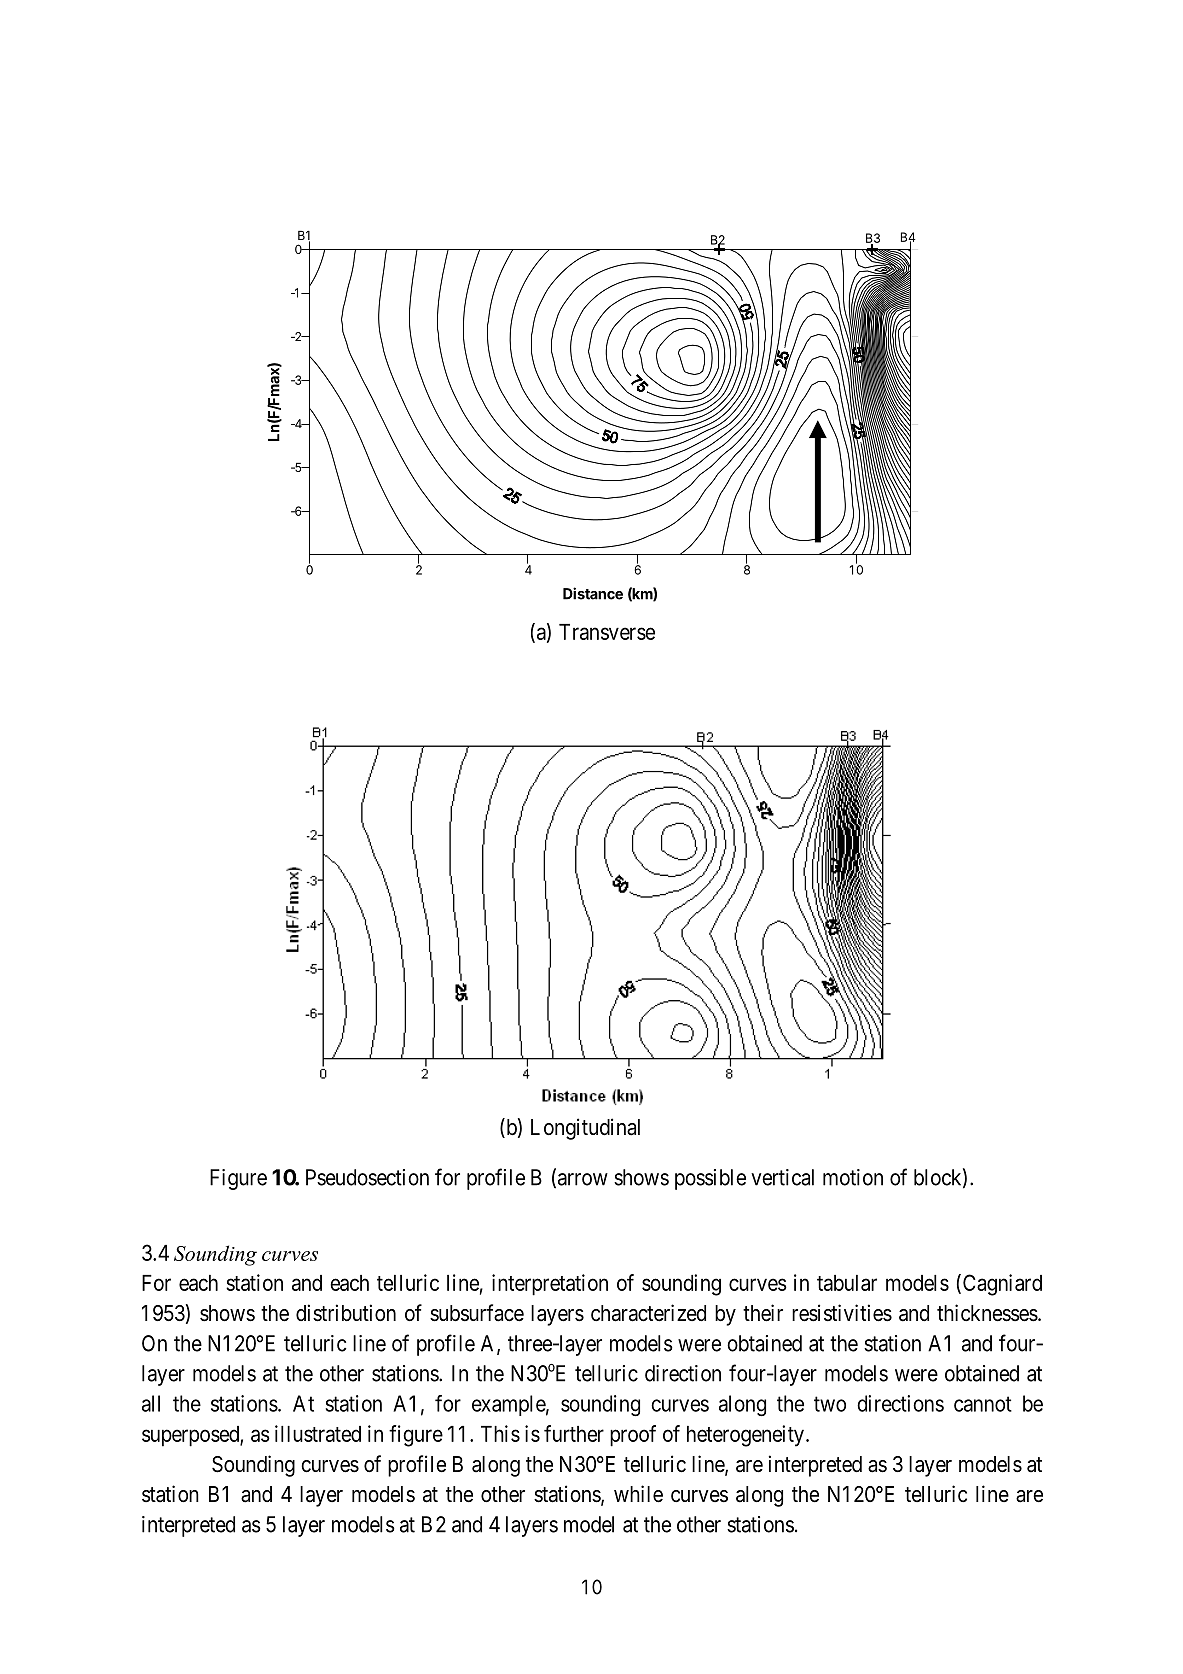  Describe the element at coordinates (585, 1129) in the image. I see `Longitudinal` at that location.
